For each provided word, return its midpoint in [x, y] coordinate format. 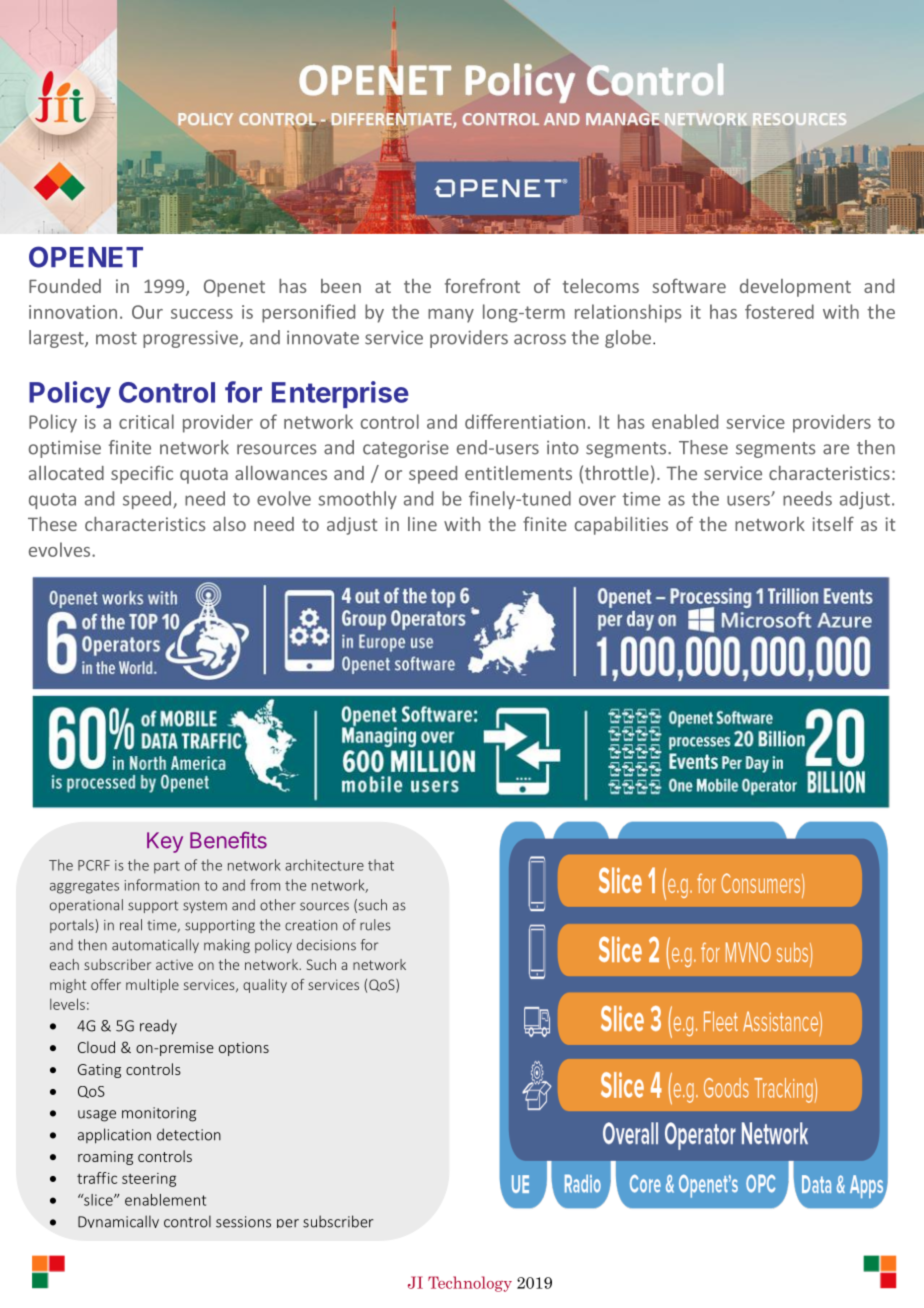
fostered [779, 311]
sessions [243, 1222]
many [451, 316]
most [116, 338]
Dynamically [118, 1221]
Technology [470, 1284]
